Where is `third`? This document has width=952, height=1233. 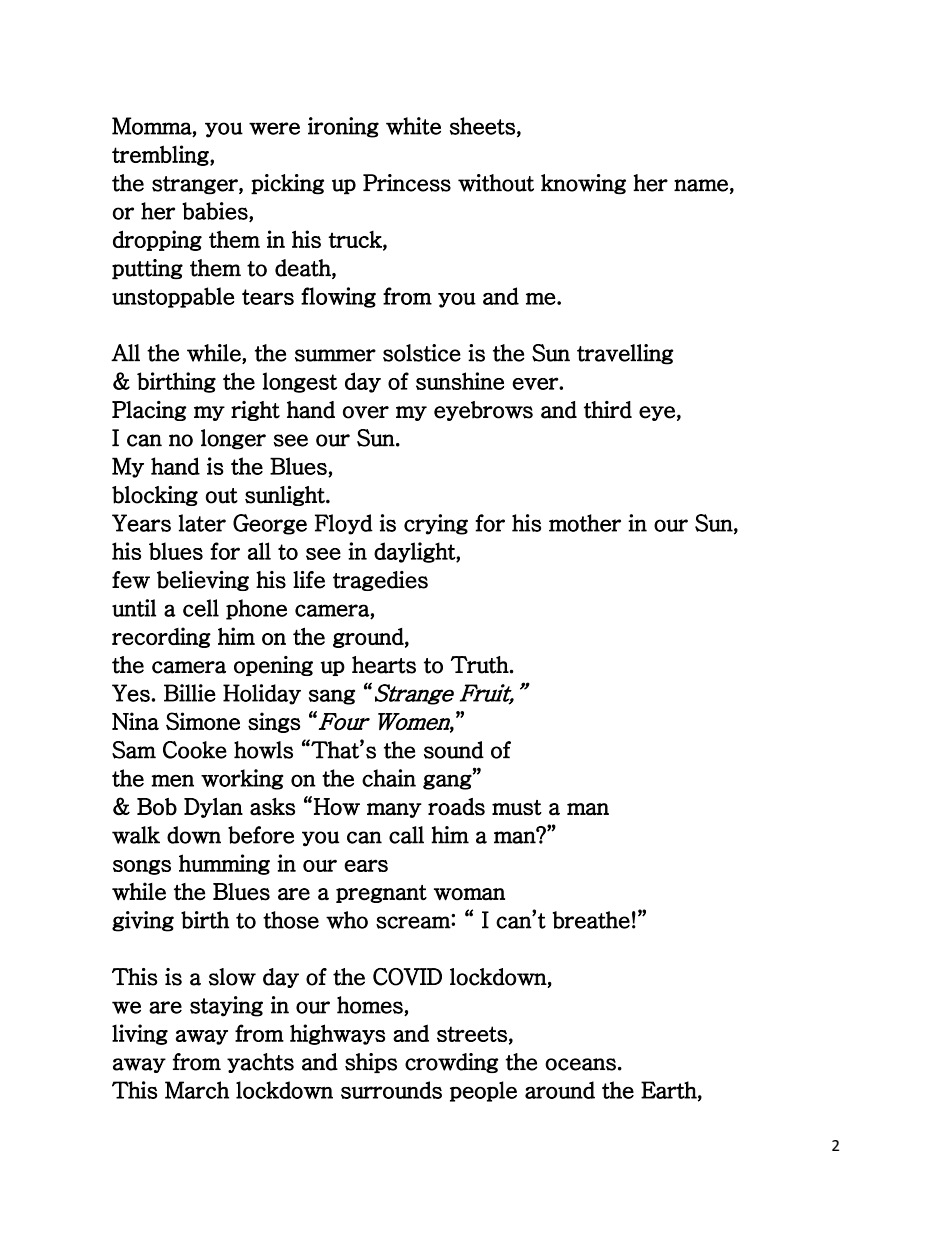 third is located at coordinates (608, 410).
